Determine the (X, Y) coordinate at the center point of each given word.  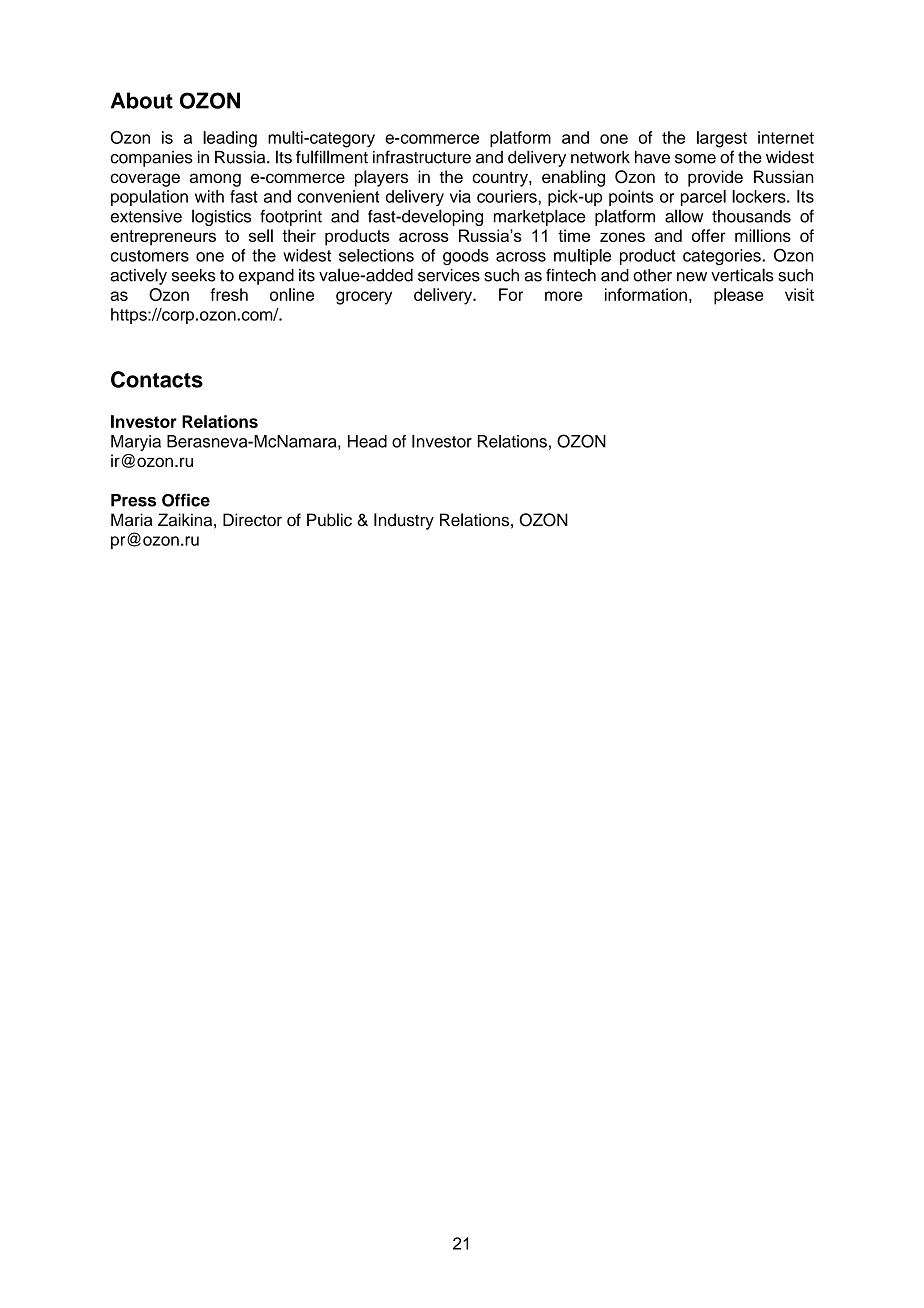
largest (722, 139)
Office (186, 500)
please (738, 296)
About (142, 100)
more (564, 296)
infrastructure (422, 157)
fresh (229, 294)
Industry (404, 521)
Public (329, 520)
